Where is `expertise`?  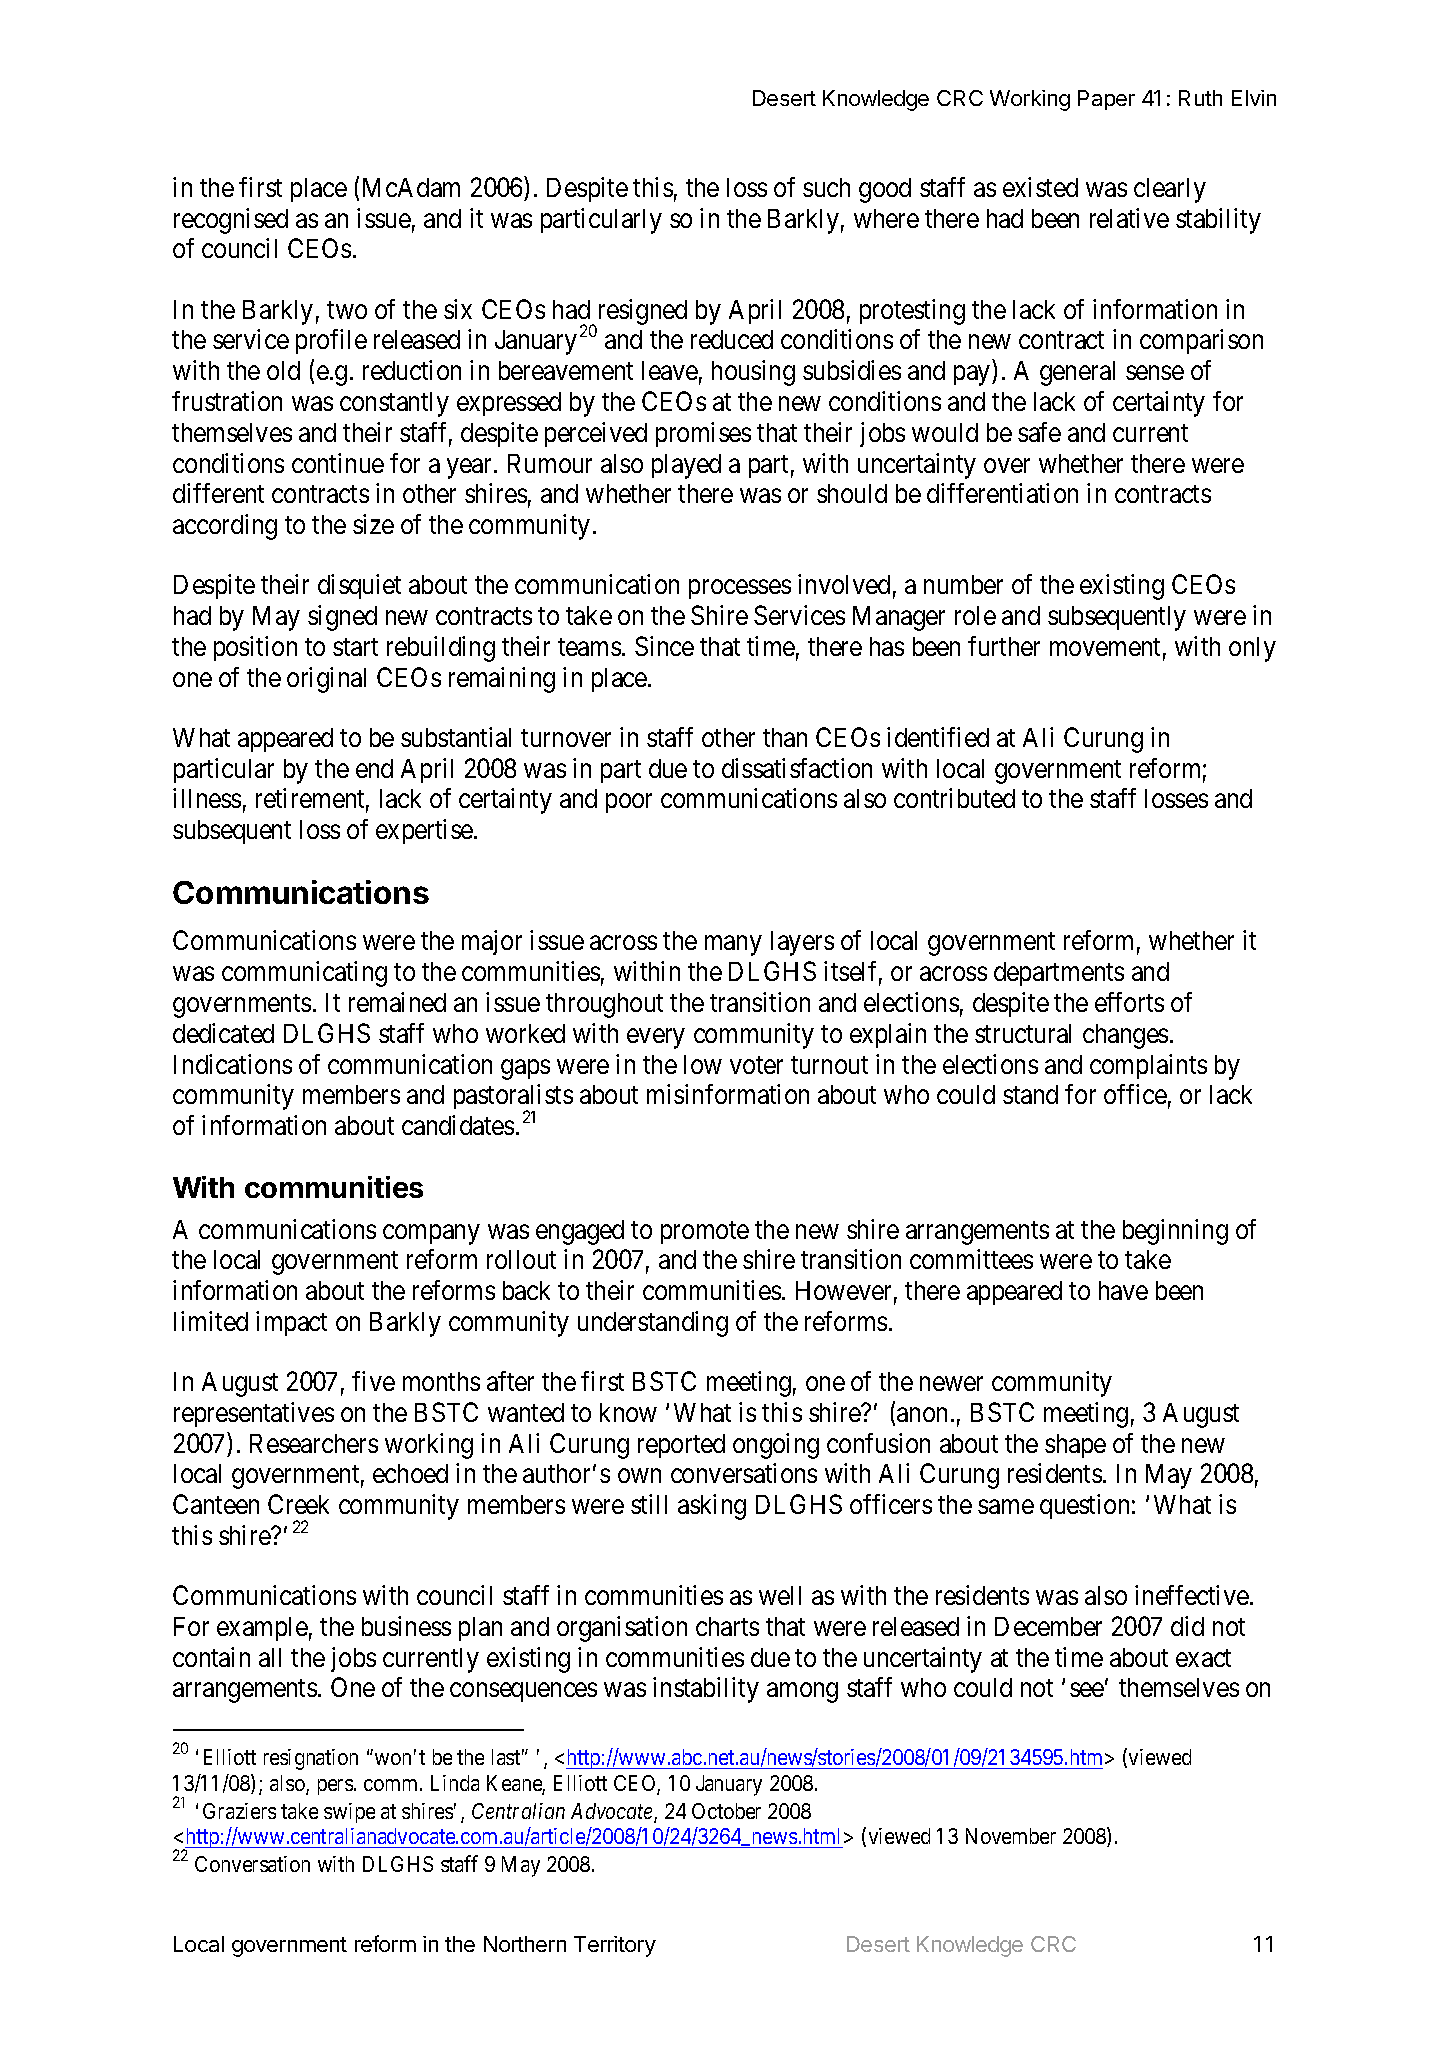 expertise is located at coordinates (425, 831).
